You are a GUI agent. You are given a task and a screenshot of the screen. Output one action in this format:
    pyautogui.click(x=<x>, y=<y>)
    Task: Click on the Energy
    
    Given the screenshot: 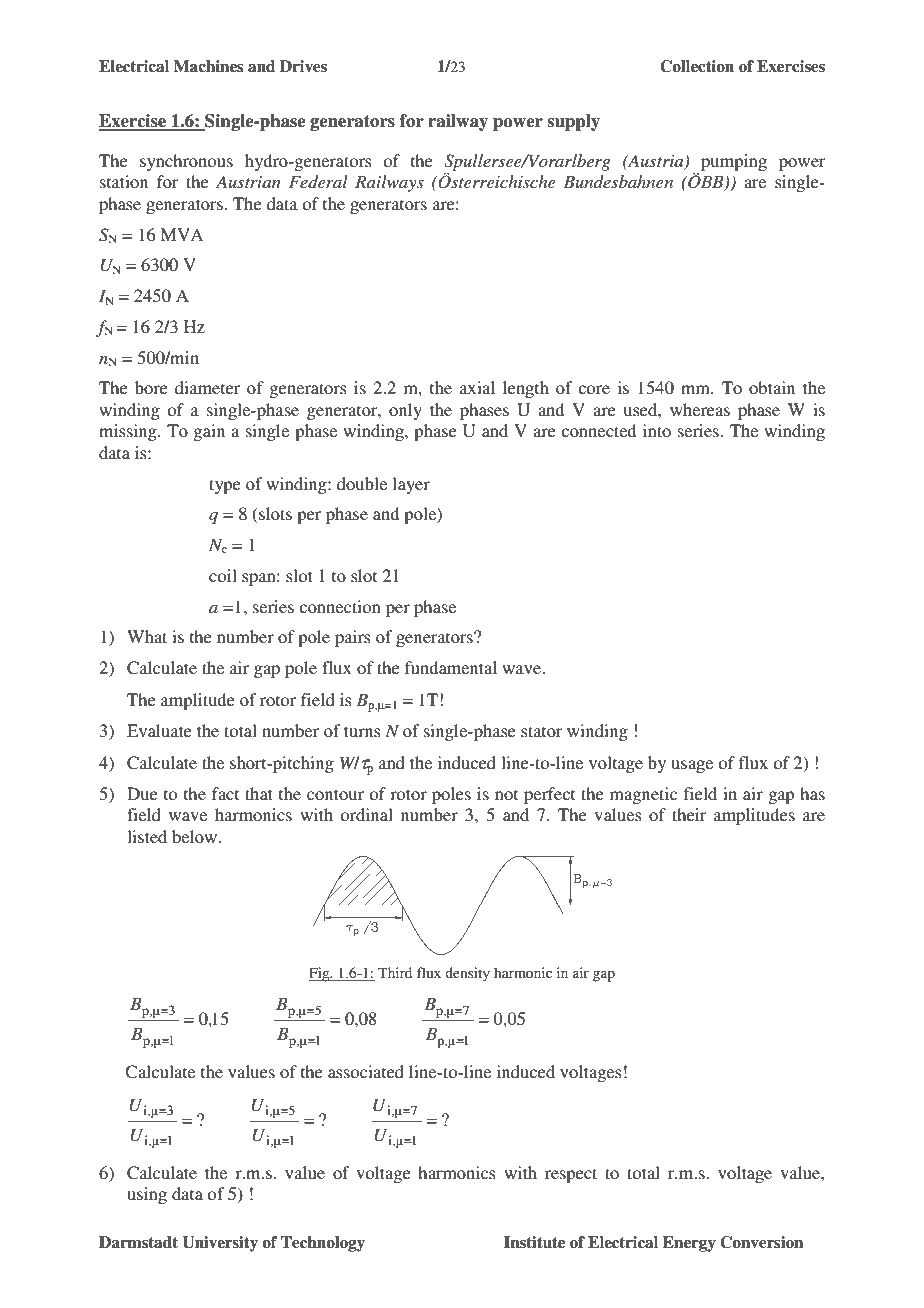 What is the action you would take?
    pyautogui.click(x=689, y=1244)
